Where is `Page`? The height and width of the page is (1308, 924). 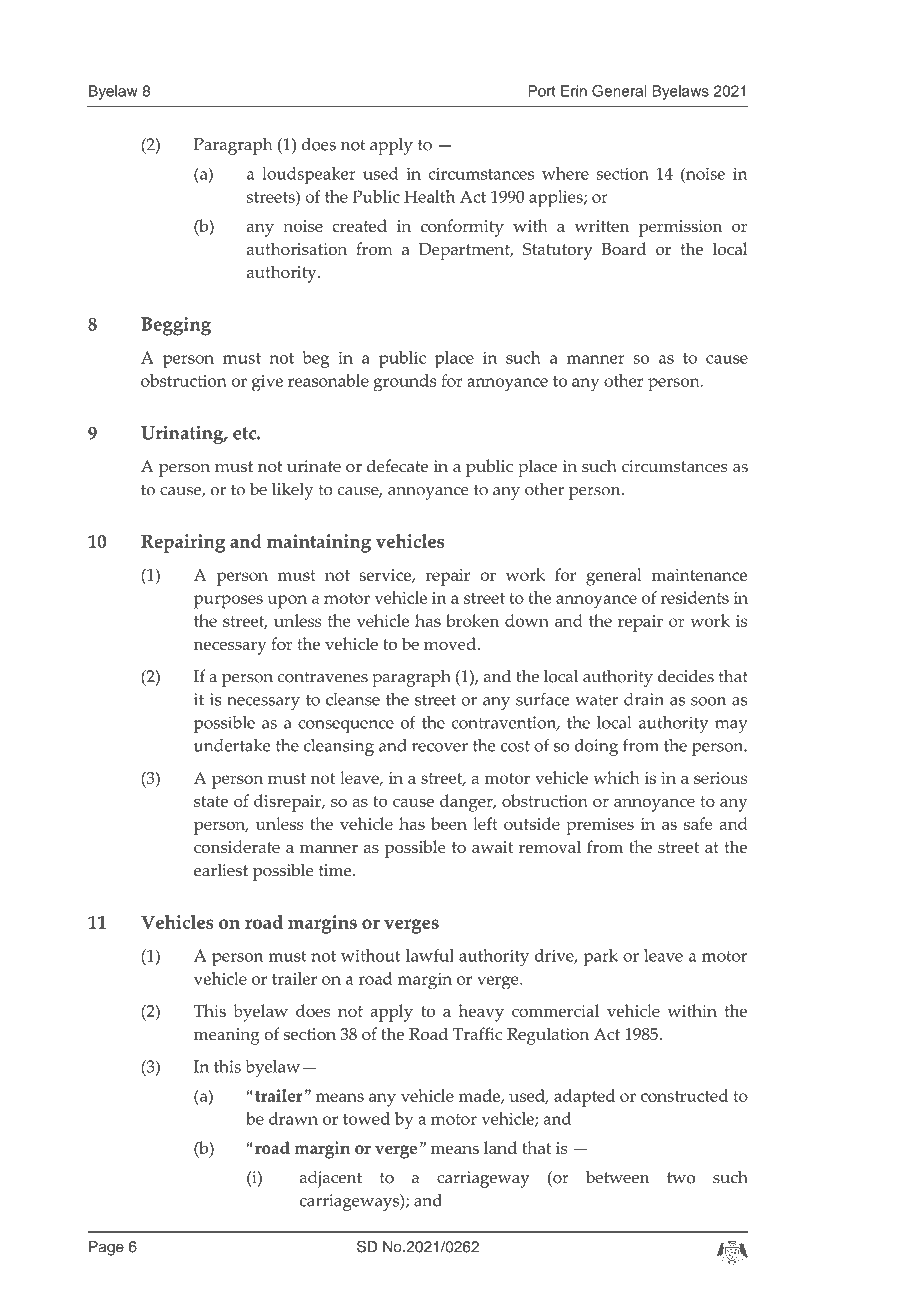 Page is located at coordinates (106, 1248).
